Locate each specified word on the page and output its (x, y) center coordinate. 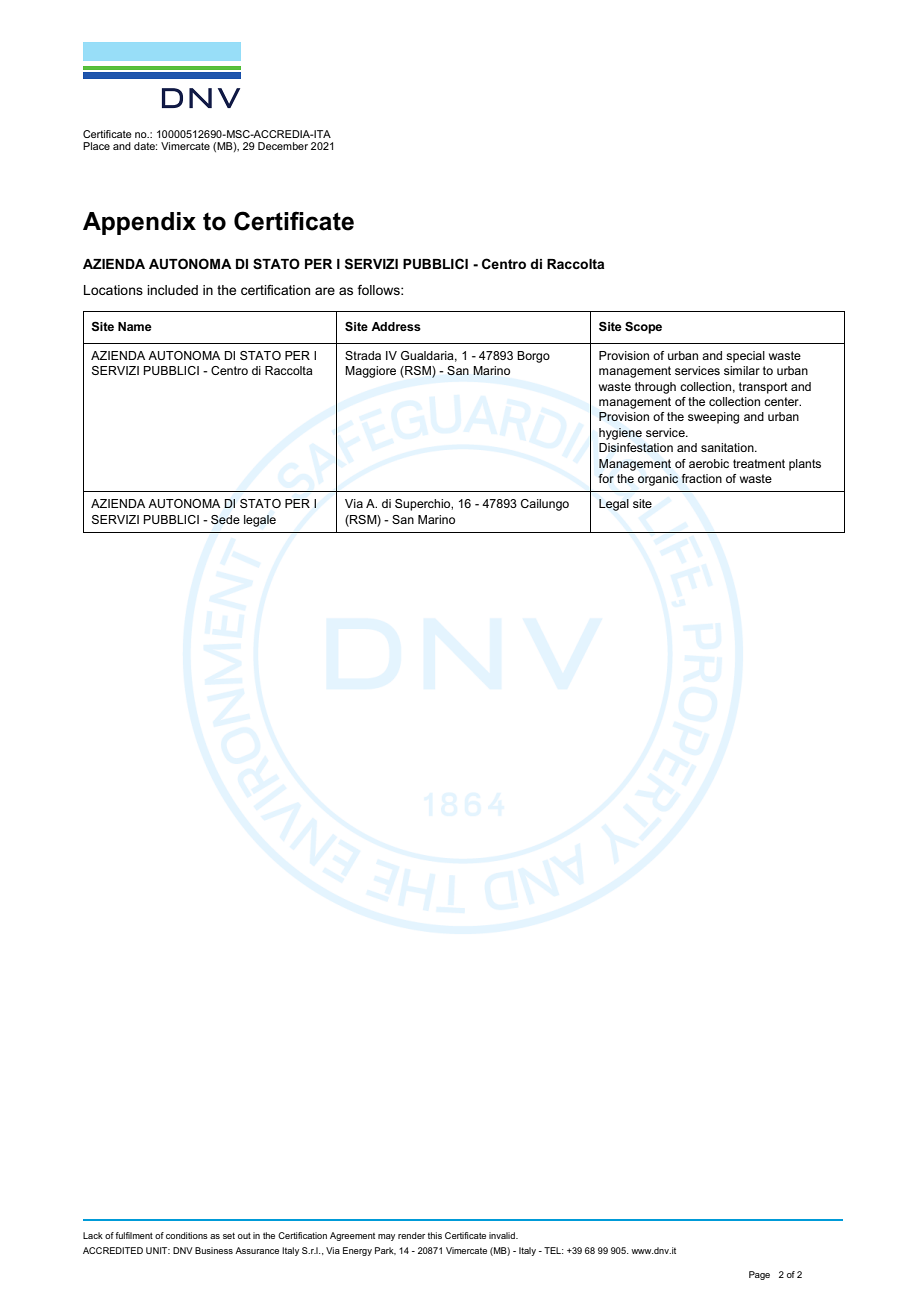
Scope (643, 328)
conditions (187, 1235)
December (283, 146)
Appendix (139, 223)
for (606, 478)
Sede (225, 519)
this (435, 1235)
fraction (702, 478)
